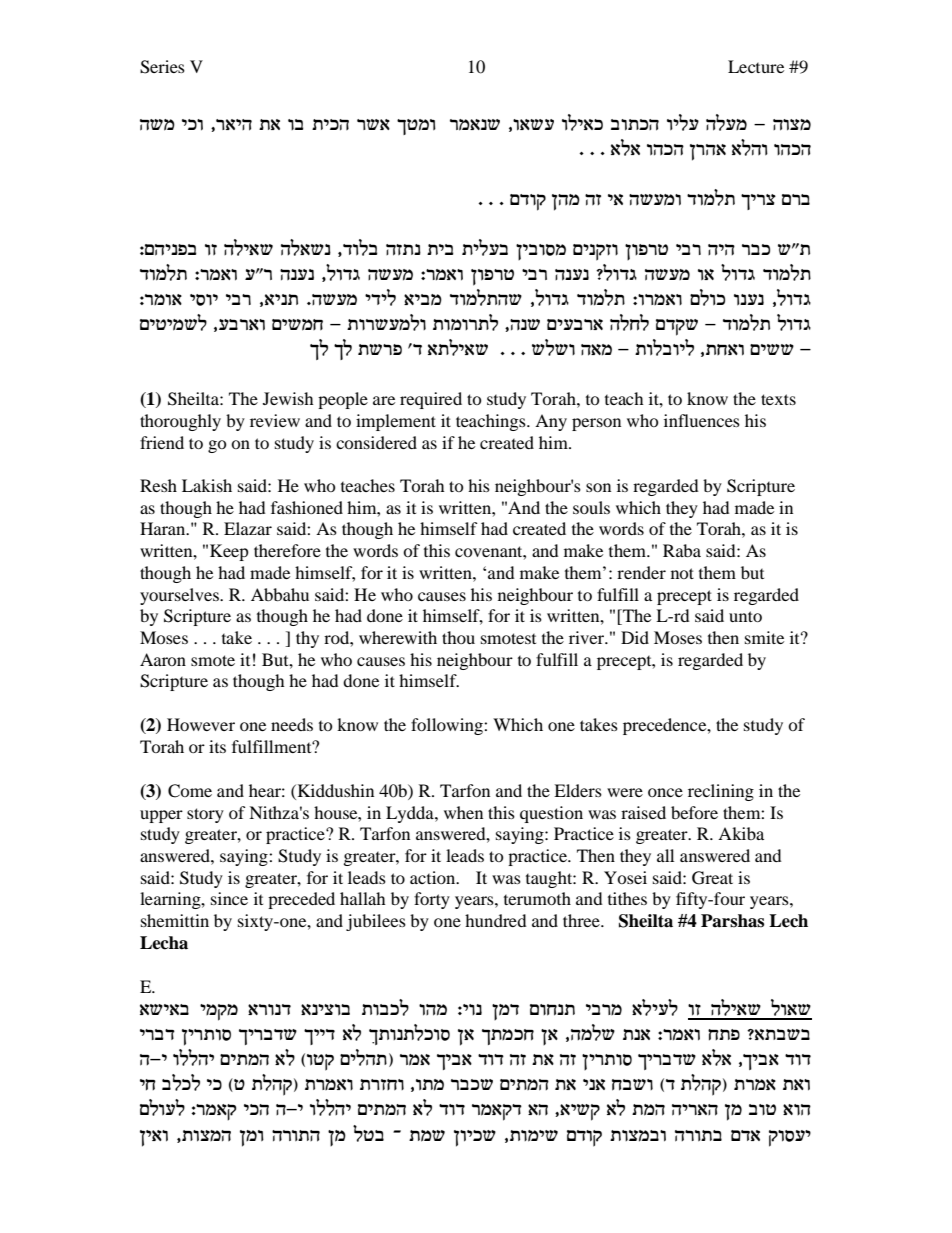  I want to click on yourselves, so click(180, 596).
